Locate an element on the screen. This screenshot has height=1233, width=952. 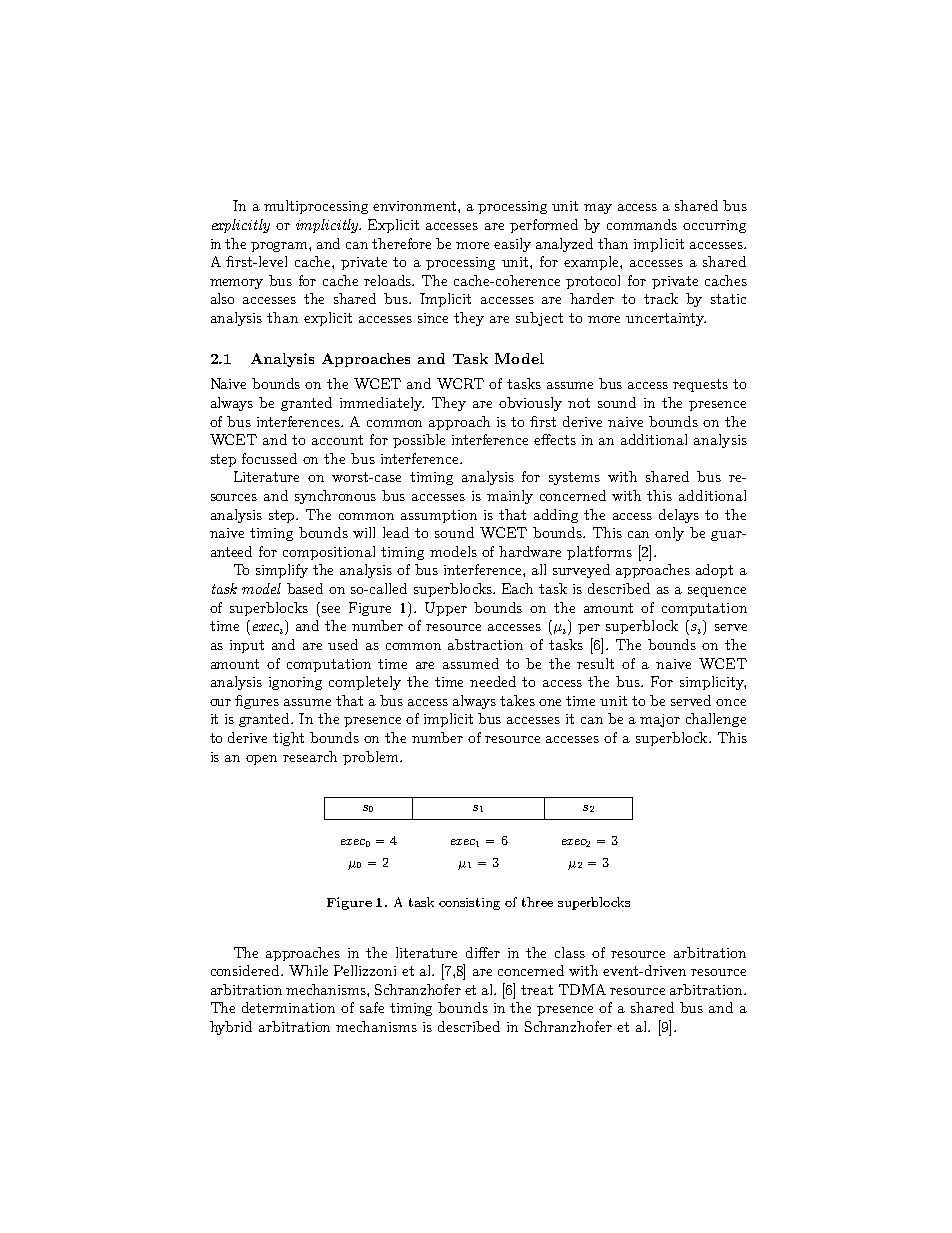
differ is located at coordinates (483, 952).
